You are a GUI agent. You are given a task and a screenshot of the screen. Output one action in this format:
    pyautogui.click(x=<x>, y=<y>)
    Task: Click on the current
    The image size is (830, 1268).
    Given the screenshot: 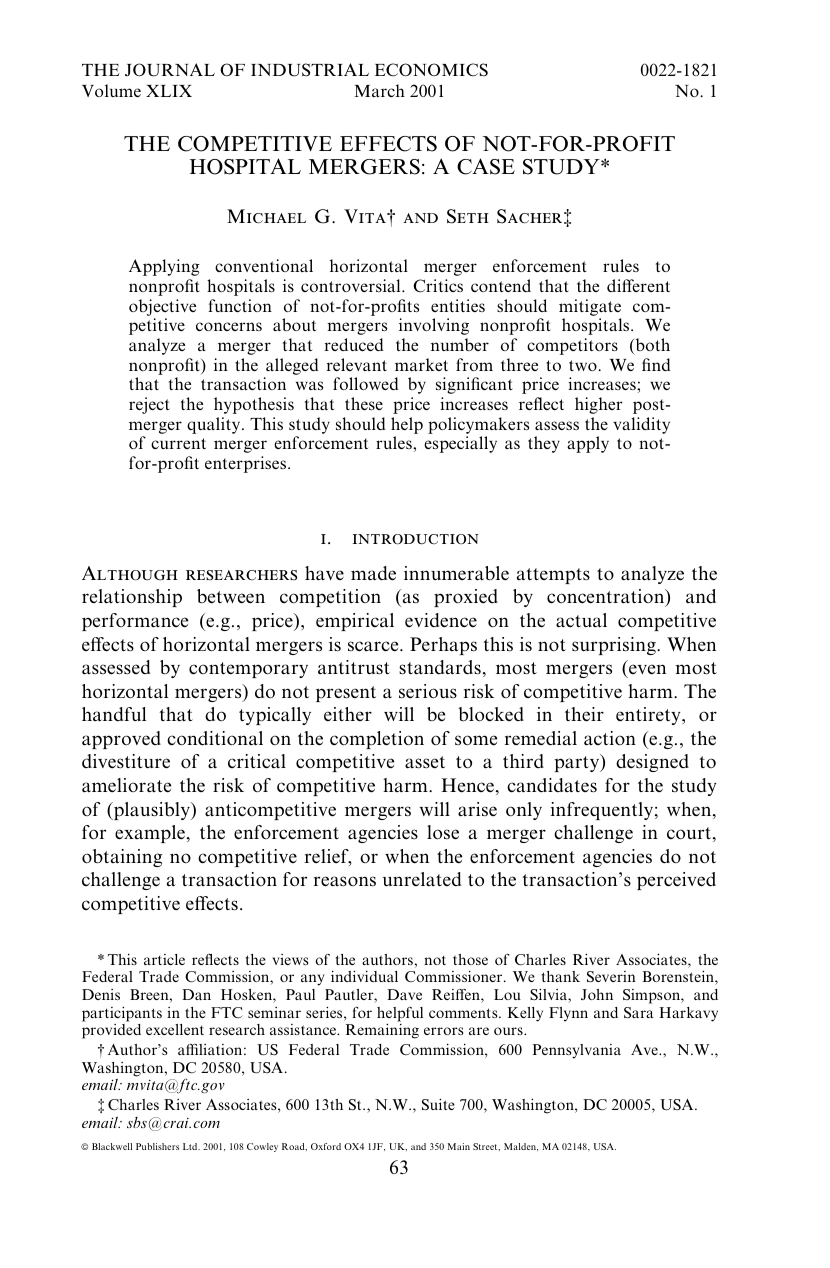 What is the action you would take?
    pyautogui.click(x=178, y=443)
